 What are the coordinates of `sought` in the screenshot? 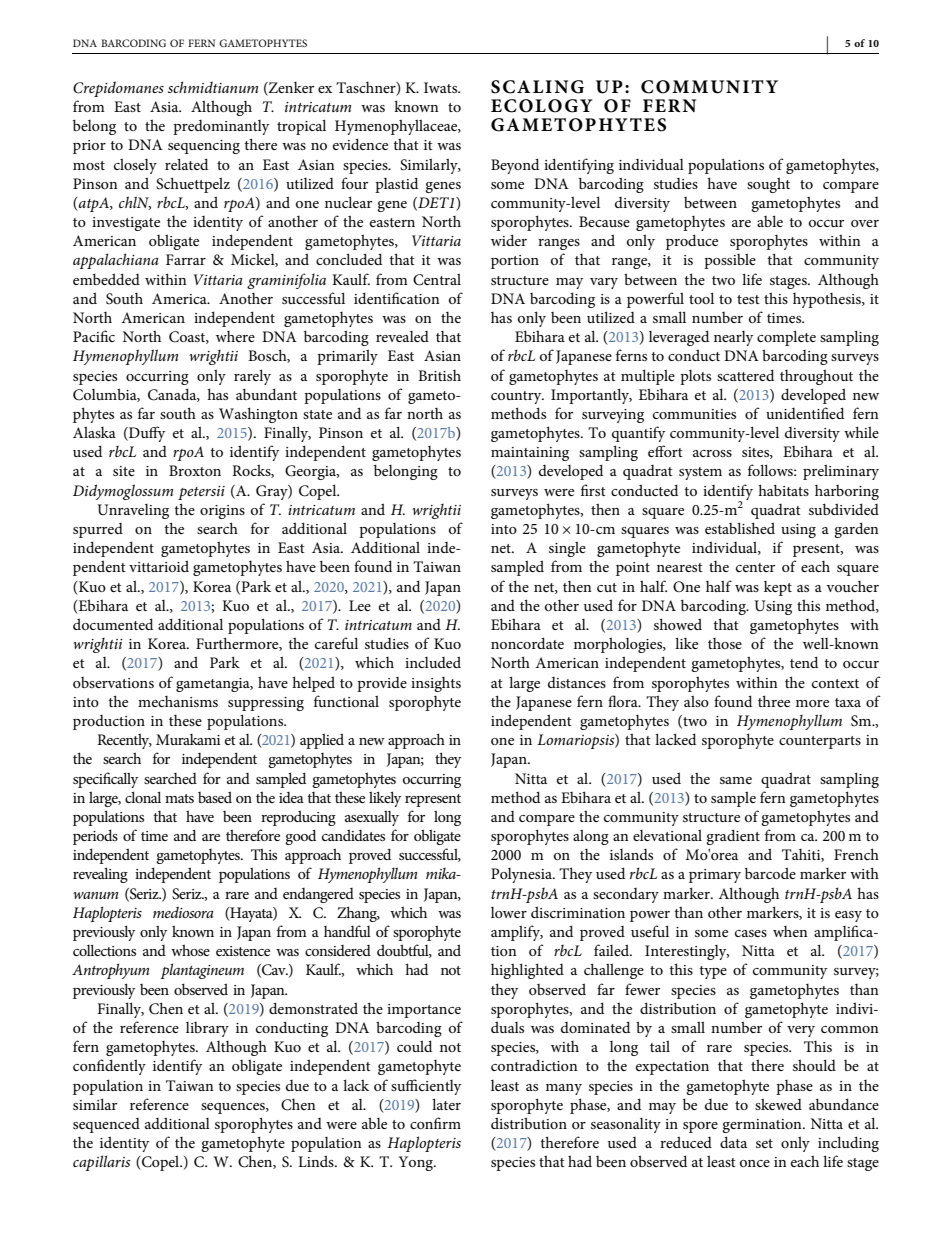 It's located at (768, 185).
